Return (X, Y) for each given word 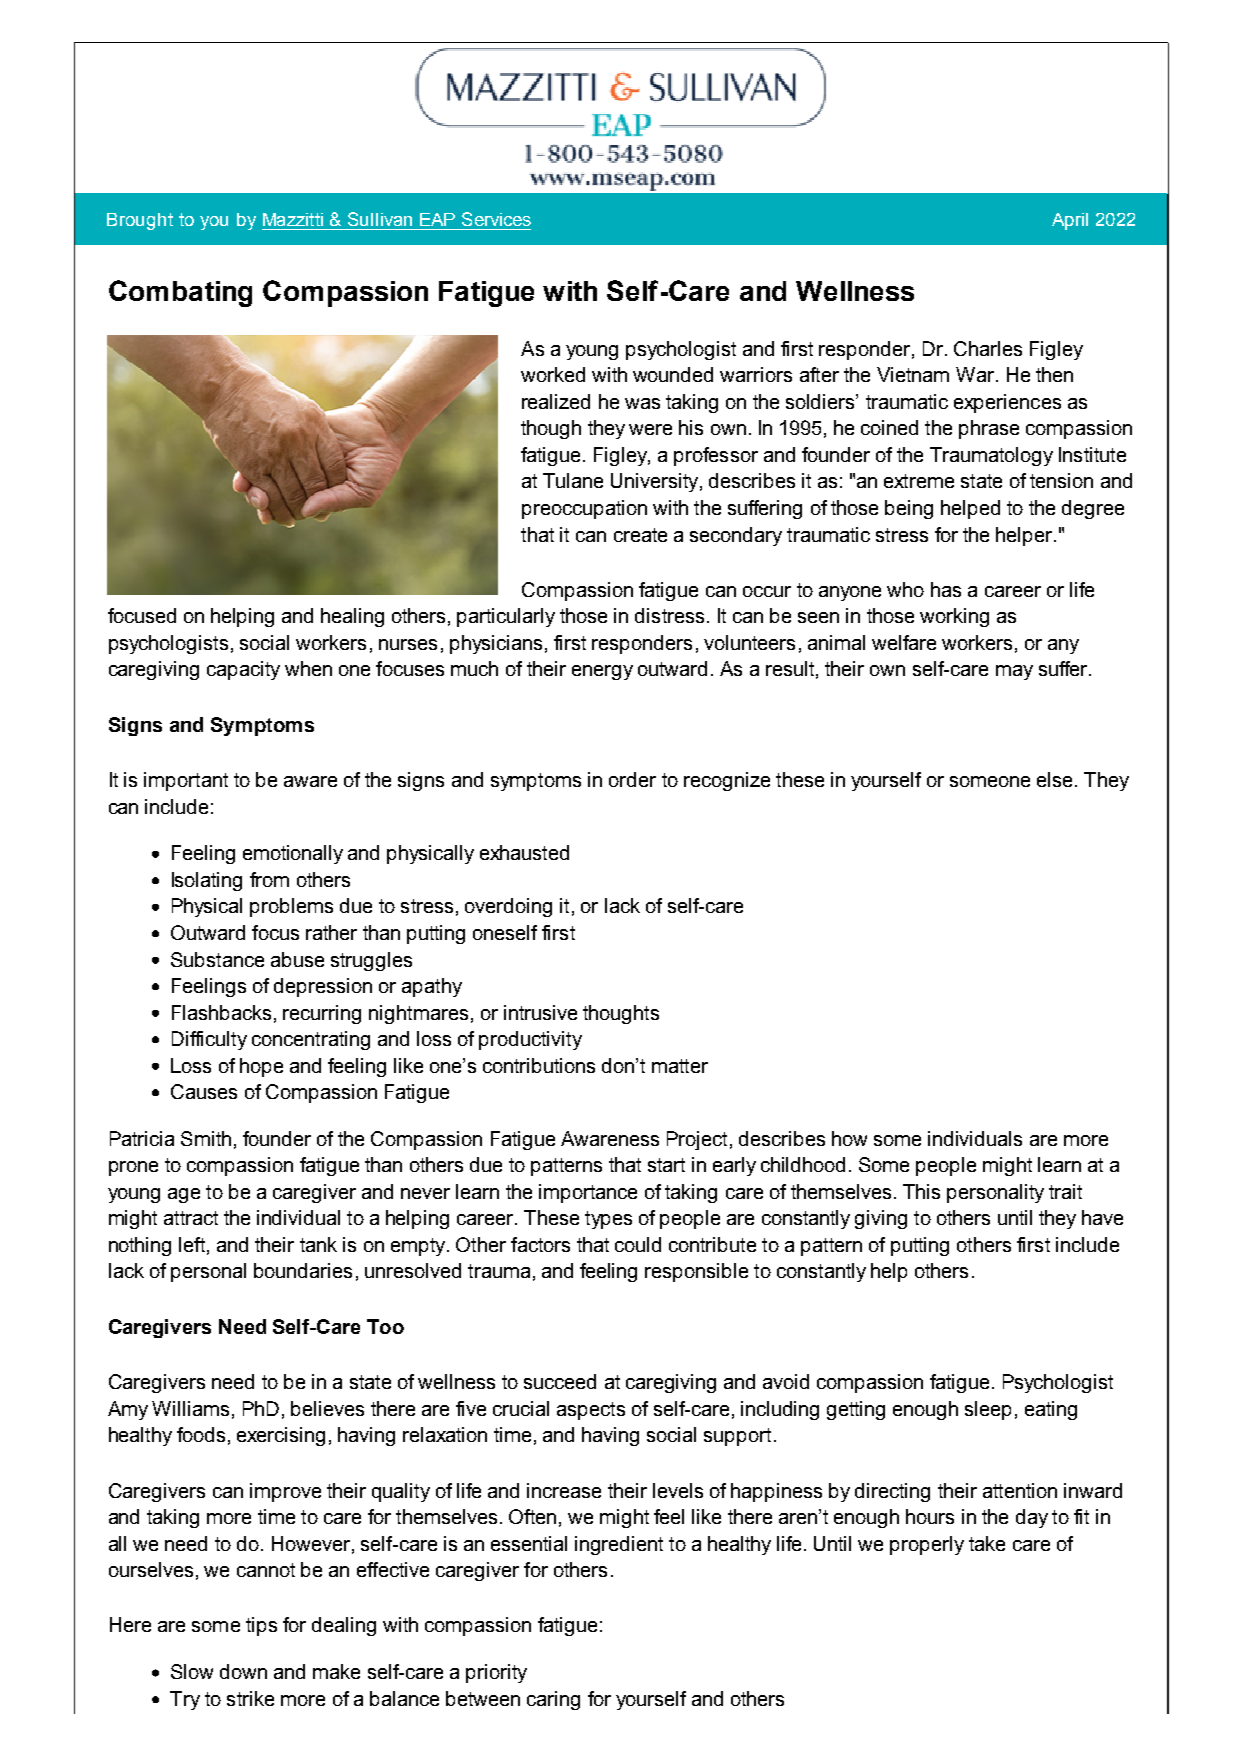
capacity (243, 670)
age (184, 1195)
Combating (180, 293)
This (921, 1191)
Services (496, 219)
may (1014, 672)
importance (588, 1193)
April (1070, 221)
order (632, 779)
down (243, 1671)
